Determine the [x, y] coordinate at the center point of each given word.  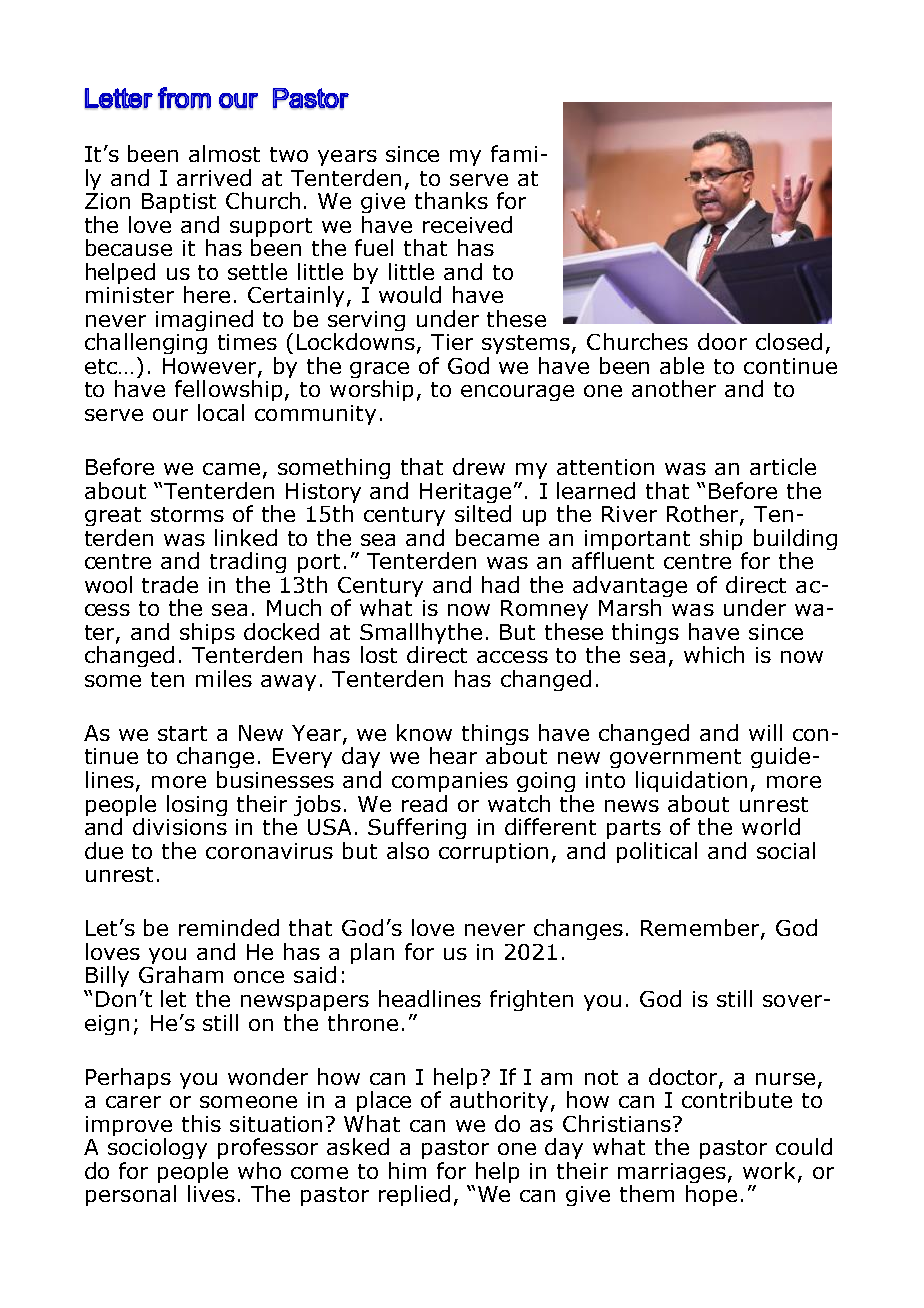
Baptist [179, 203]
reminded [229, 927]
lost [379, 654]
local [221, 412]
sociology [157, 1148]
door [722, 341]
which [714, 654]
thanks [451, 200]
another [674, 388]
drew [479, 466]
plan [372, 953]
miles [224, 678]
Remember [701, 929]
